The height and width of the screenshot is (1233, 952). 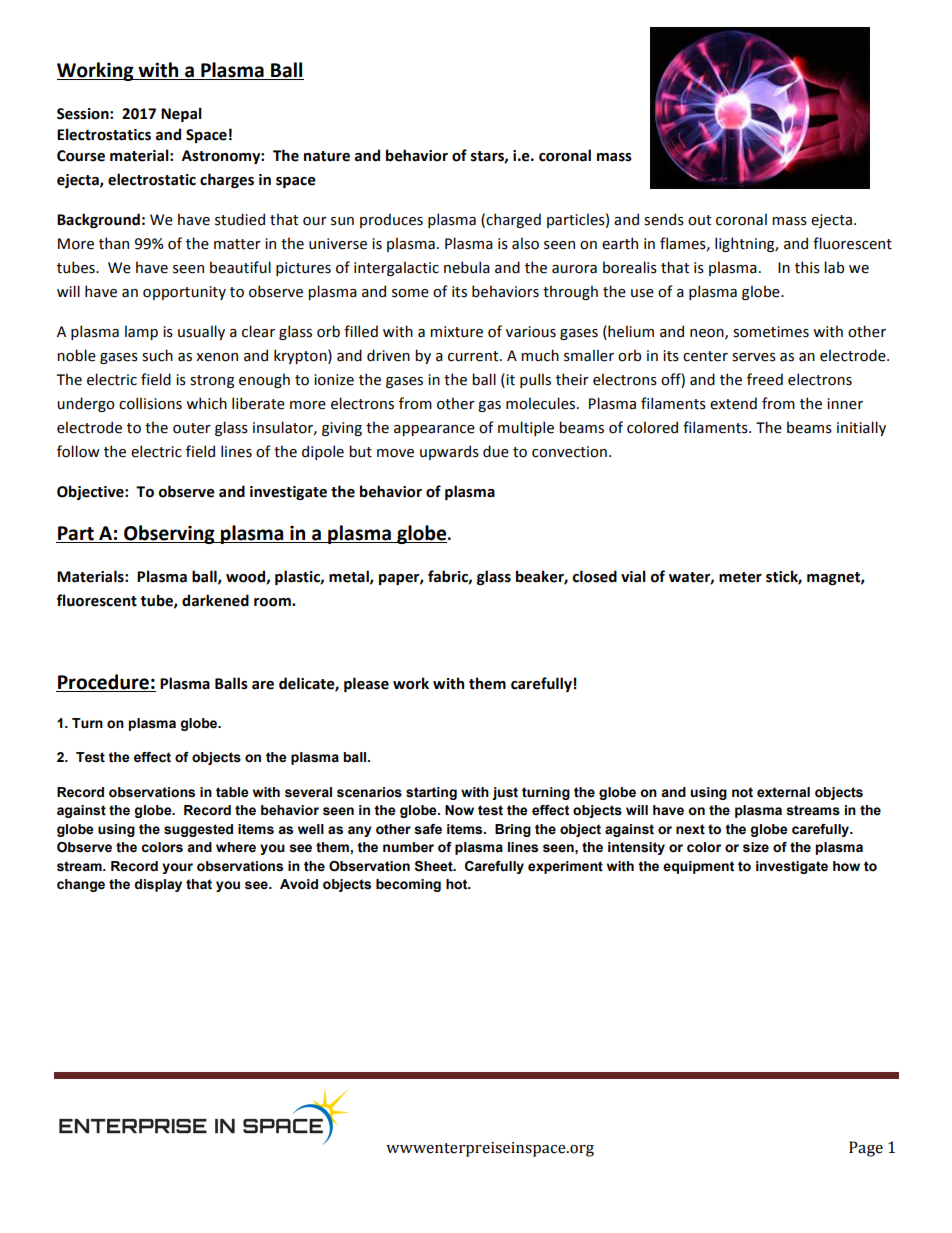 I want to click on table, so click(x=232, y=792).
